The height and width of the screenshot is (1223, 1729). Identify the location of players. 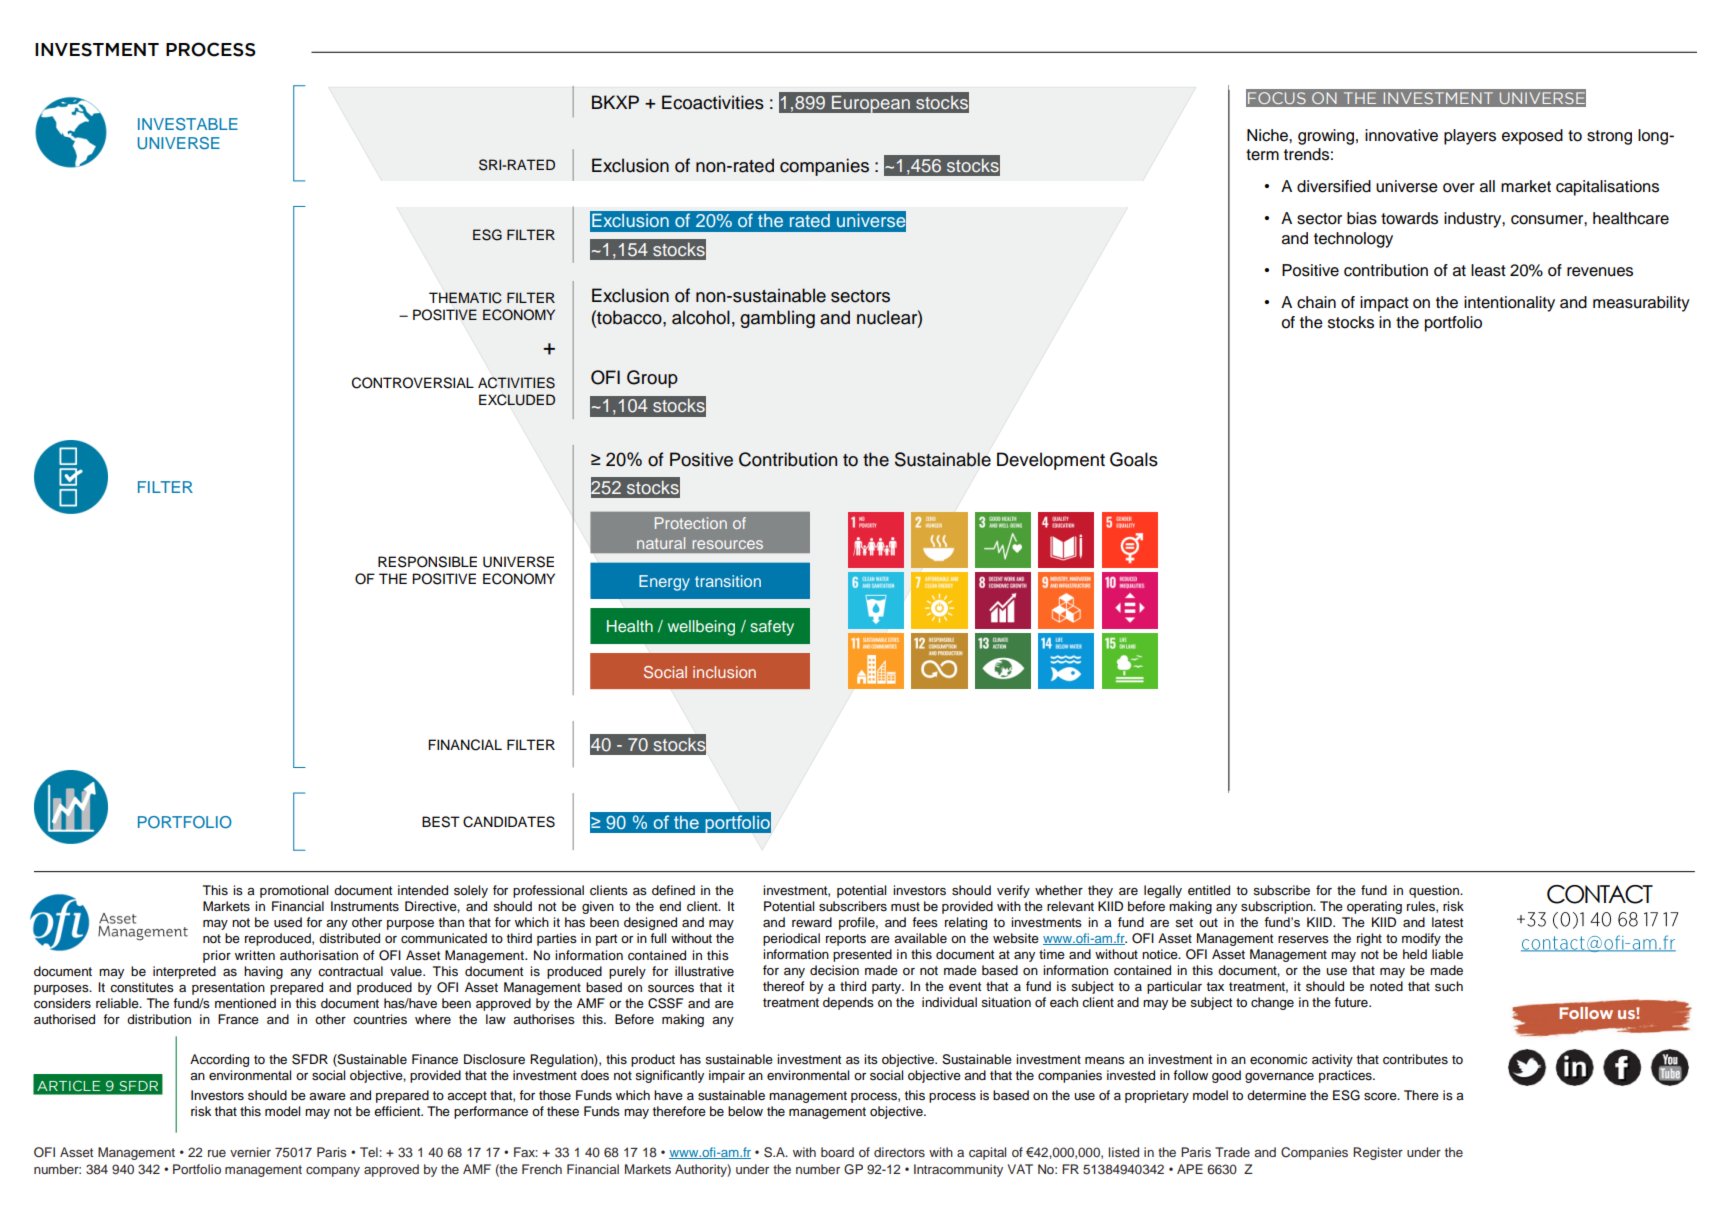
(1470, 137).
